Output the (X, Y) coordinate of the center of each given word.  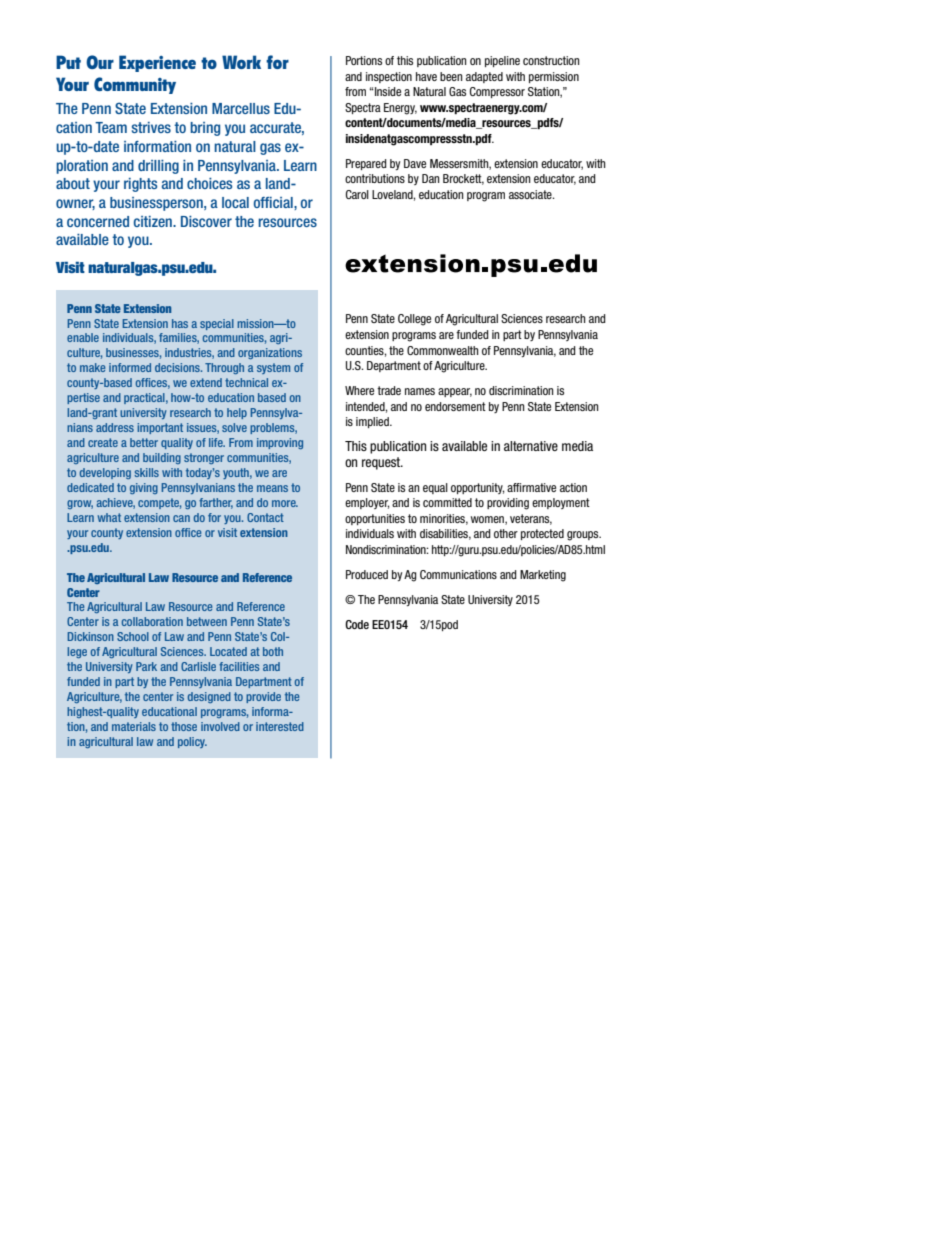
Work (241, 62)
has (180, 323)
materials (134, 726)
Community (135, 85)
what (109, 517)
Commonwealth (443, 350)
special (217, 324)
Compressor (497, 92)
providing (508, 504)
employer (367, 503)
